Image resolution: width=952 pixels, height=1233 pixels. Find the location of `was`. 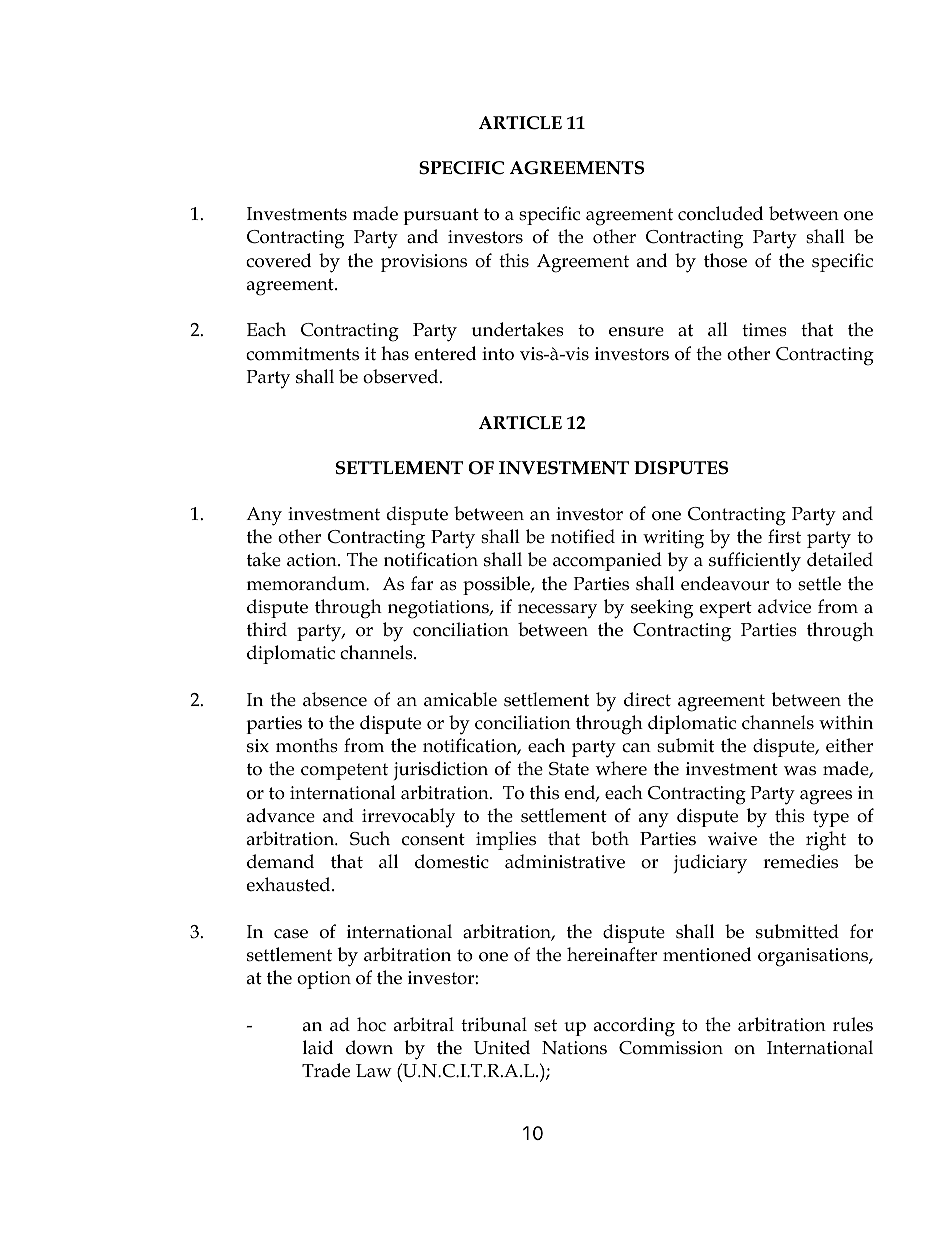

was is located at coordinates (800, 771).
